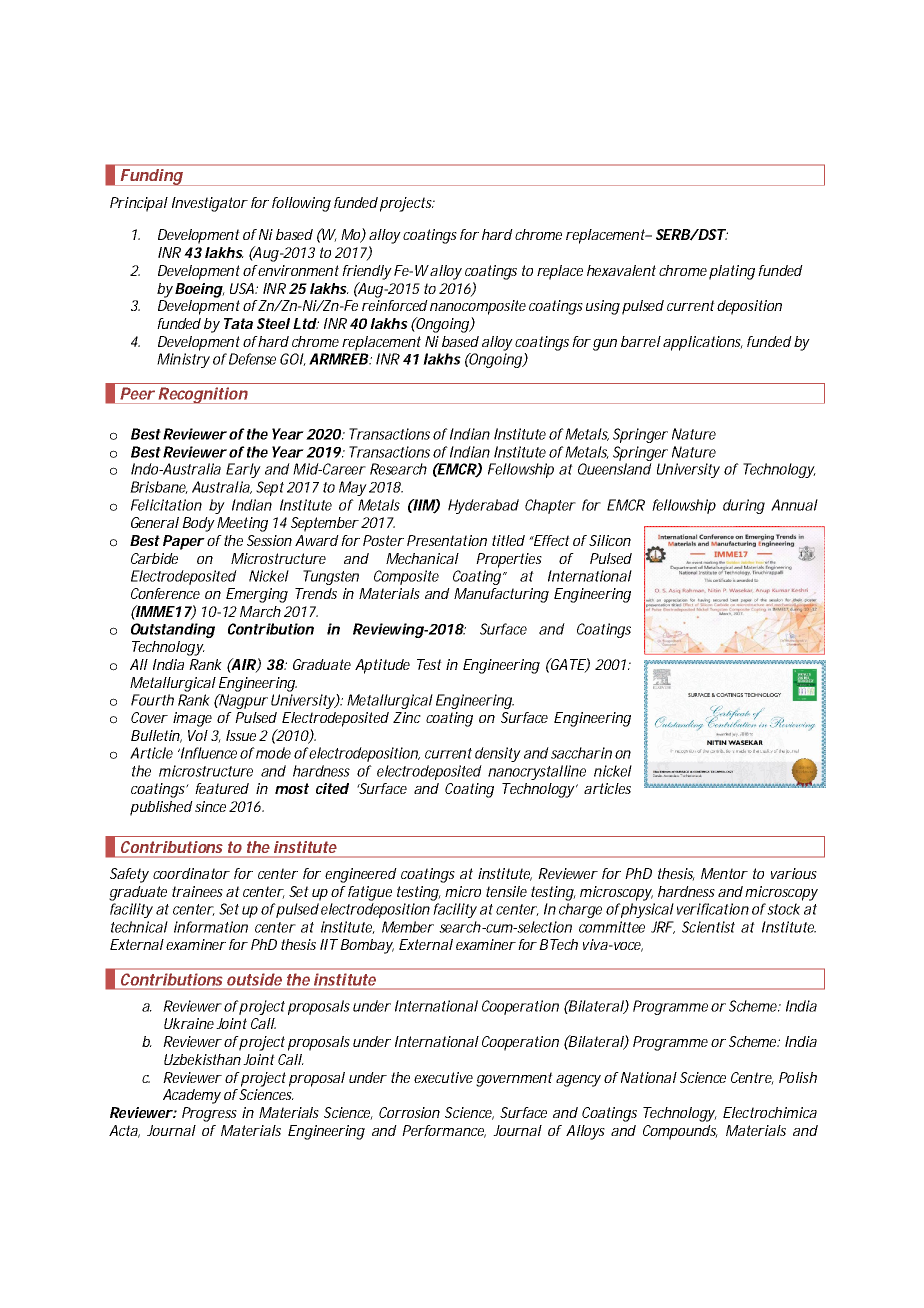 Image resolution: width=924 pixels, height=1308 pixels. I want to click on Academy, so click(192, 1096).
